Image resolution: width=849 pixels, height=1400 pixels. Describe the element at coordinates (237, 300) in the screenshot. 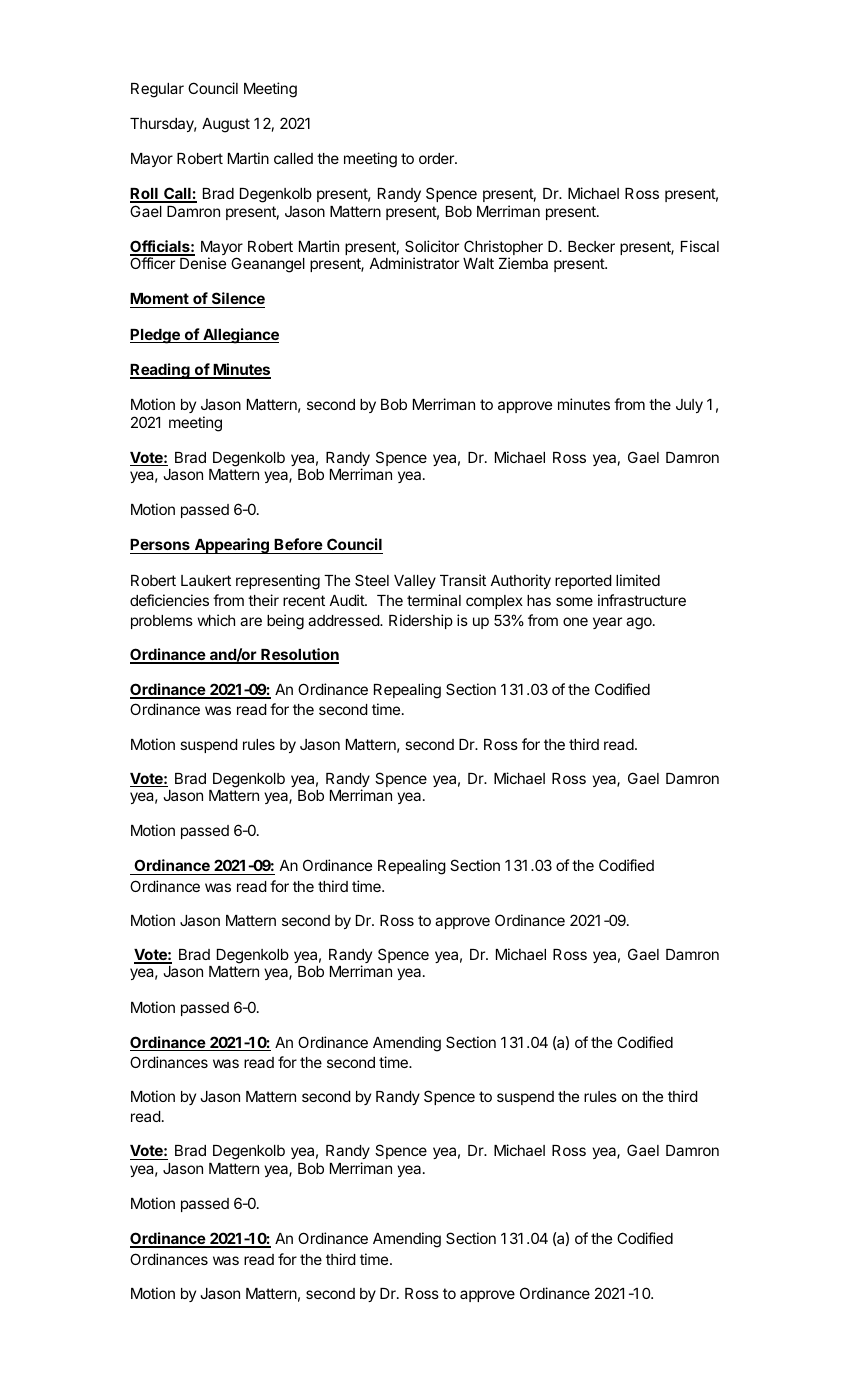

I see `Silence` at that location.
